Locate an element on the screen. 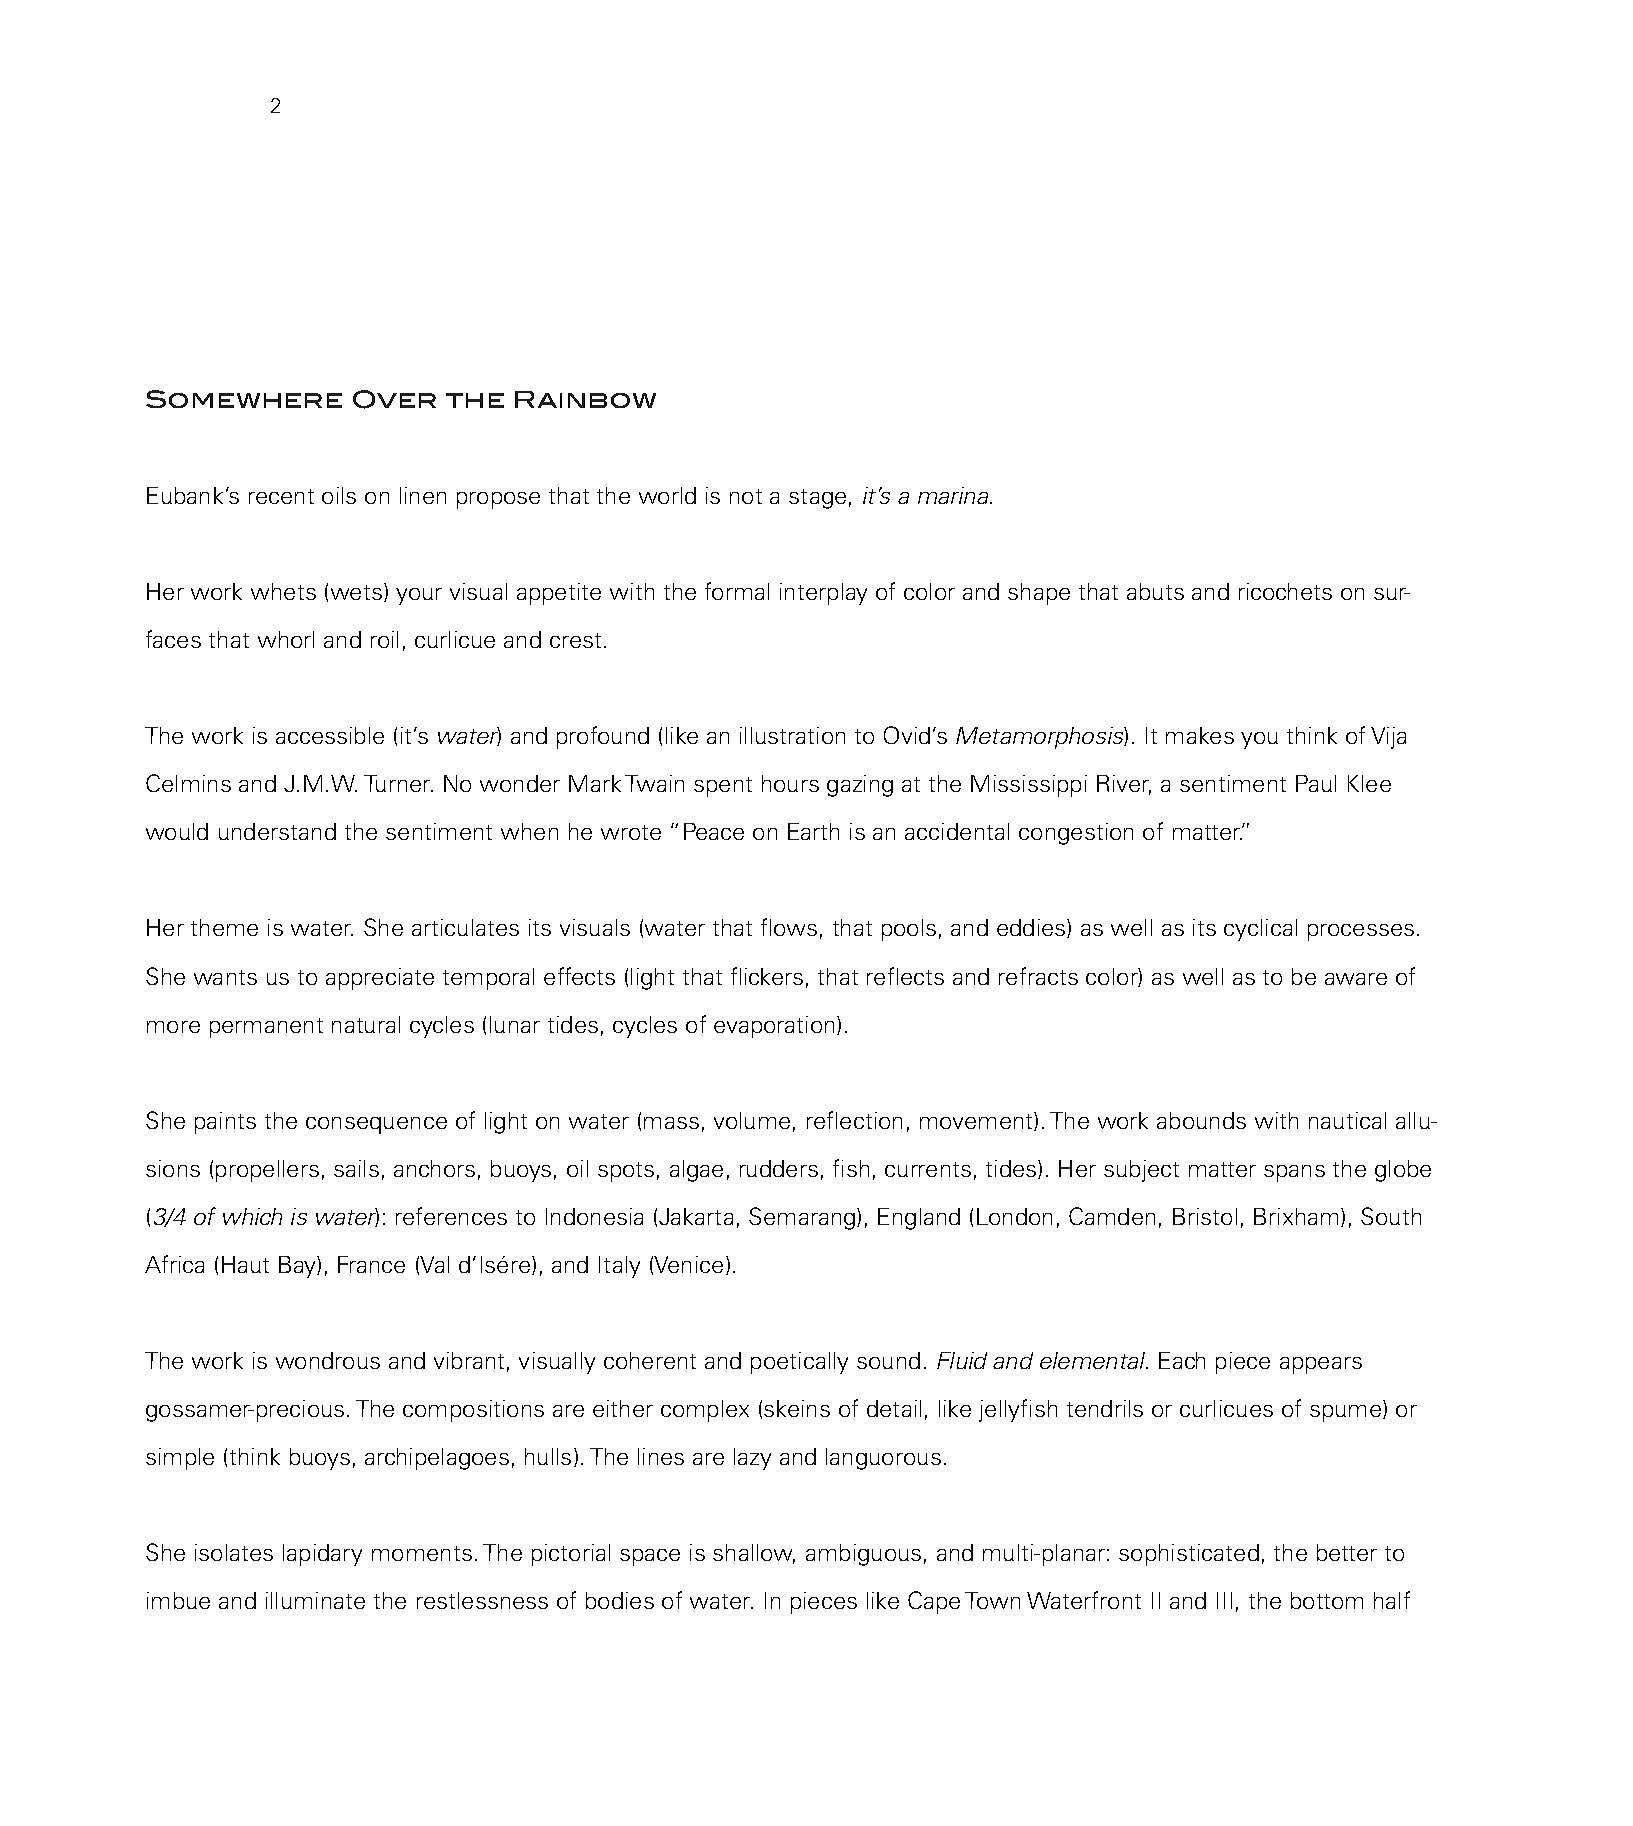 The image size is (1633, 1826). illustration is located at coordinates (792, 735).
